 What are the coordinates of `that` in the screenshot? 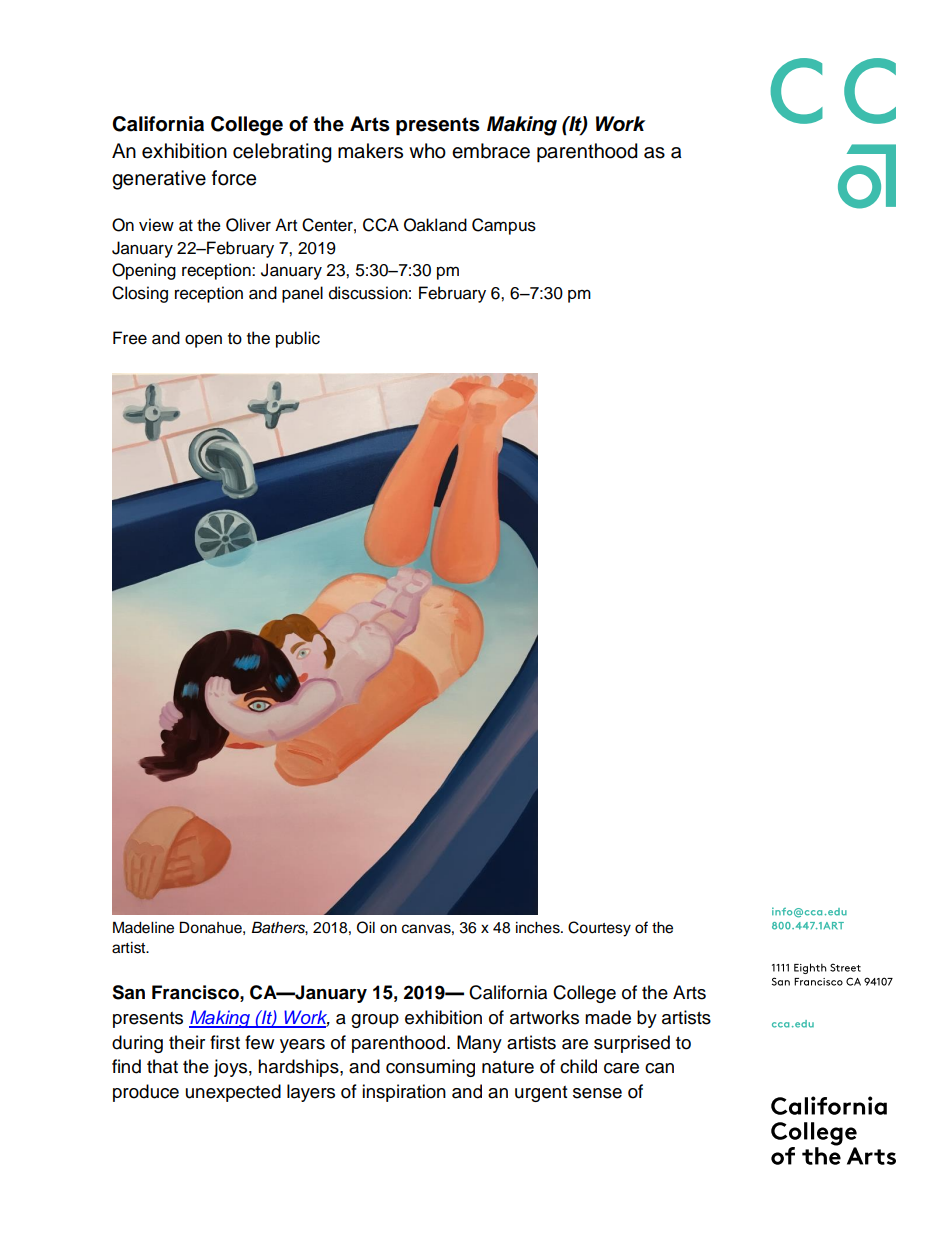 It's located at (162, 1066).
